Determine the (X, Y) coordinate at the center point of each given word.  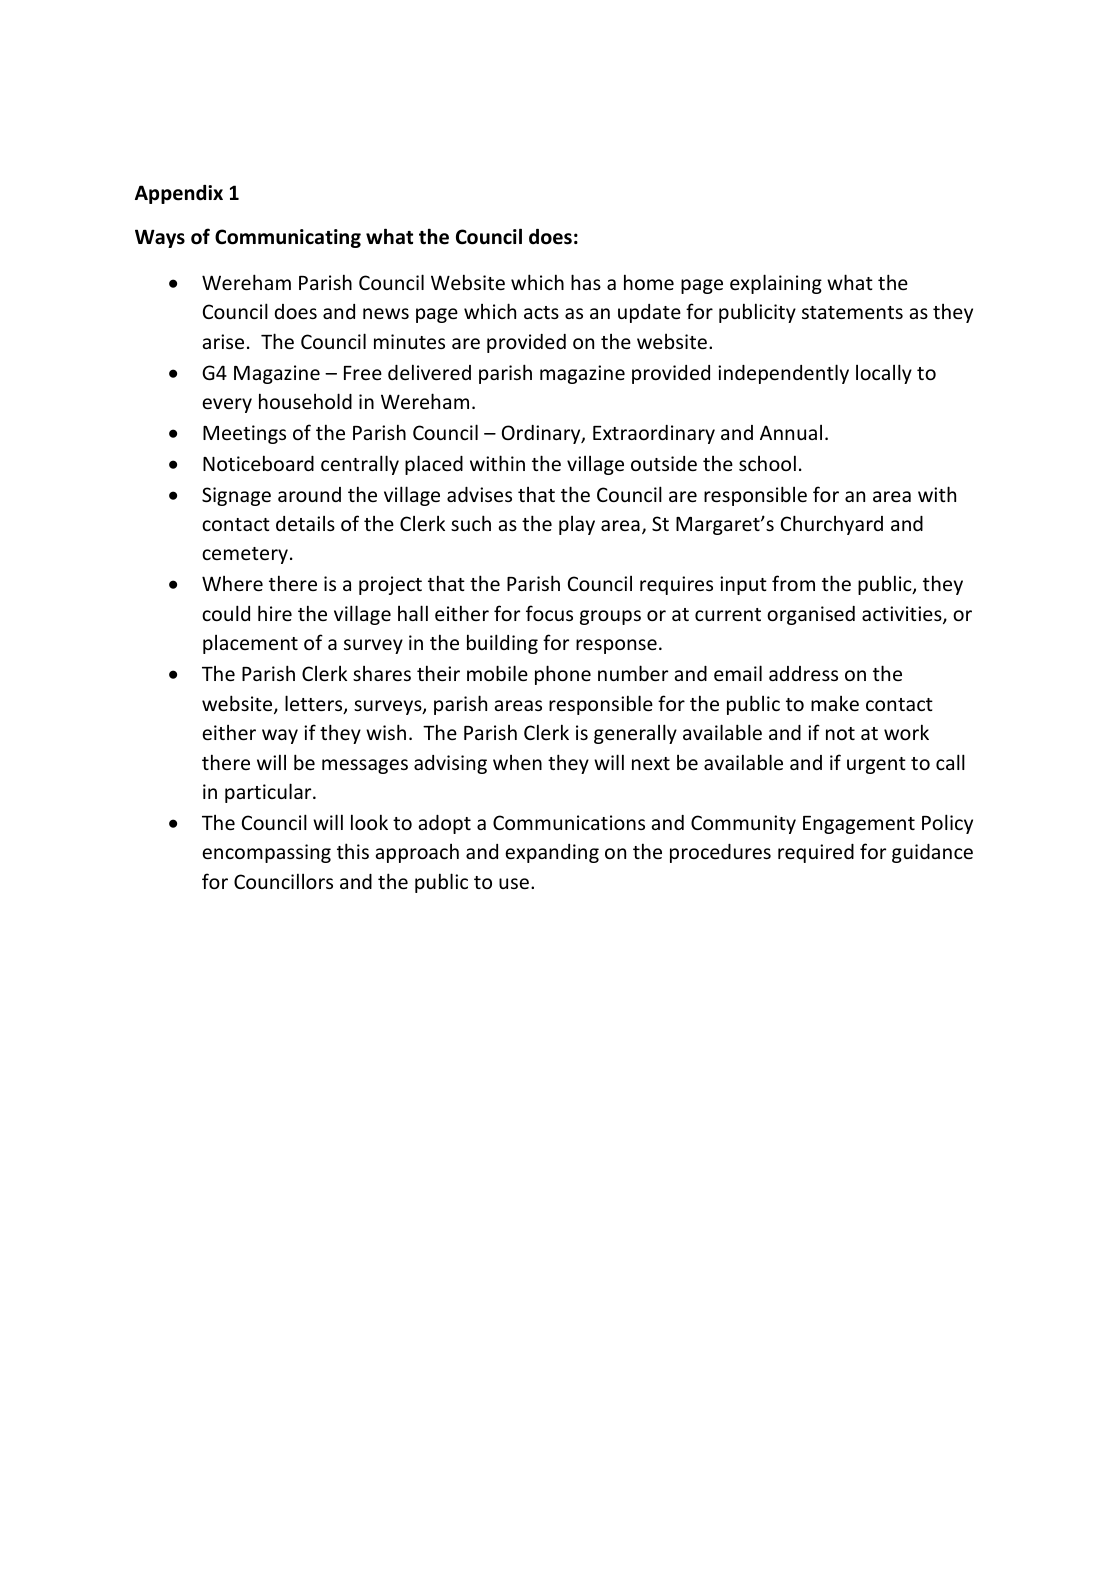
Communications (569, 822)
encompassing (266, 853)
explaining (776, 284)
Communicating (288, 238)
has (586, 282)
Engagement (859, 825)
